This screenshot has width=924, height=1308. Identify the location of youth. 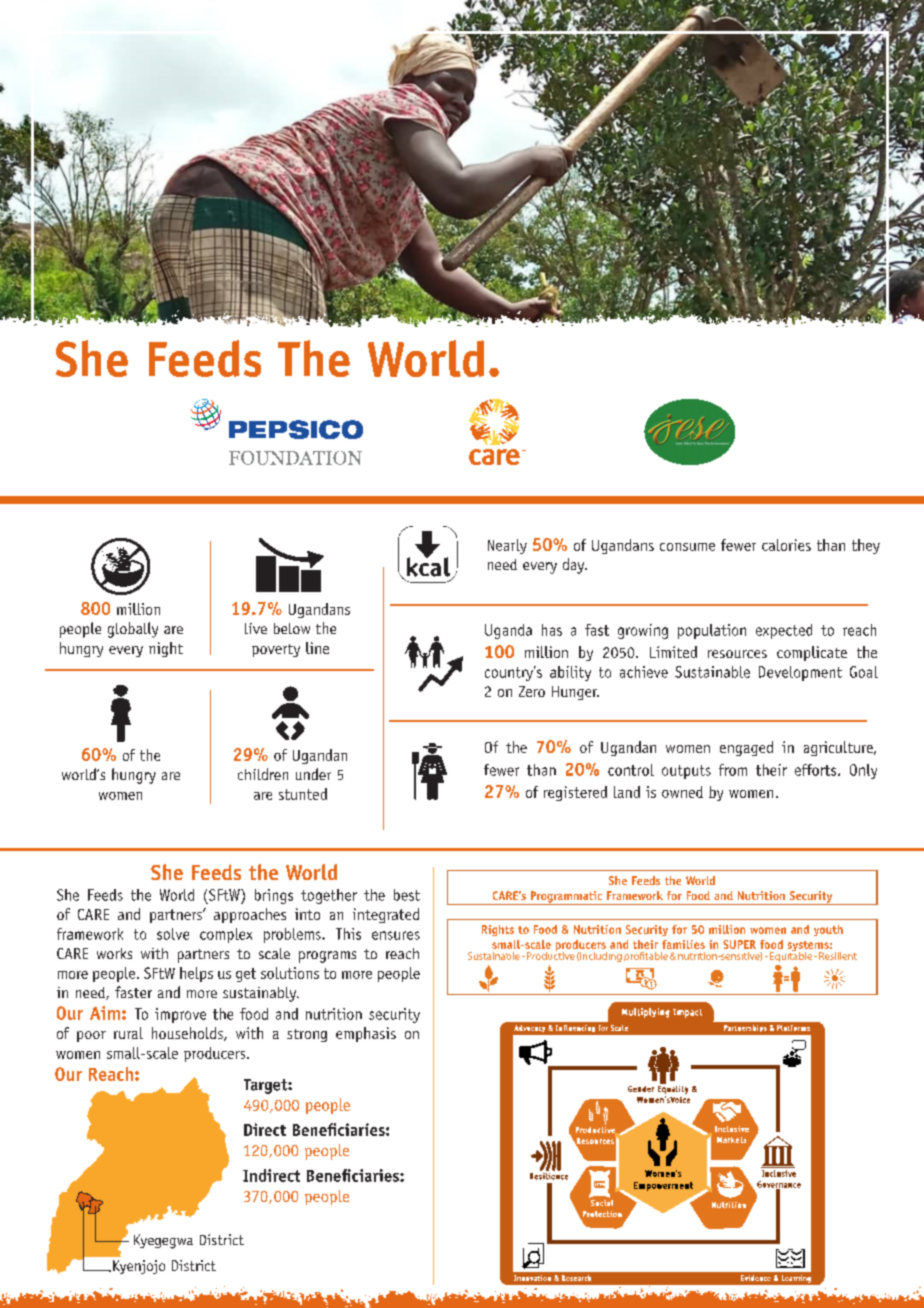
(828, 930).
